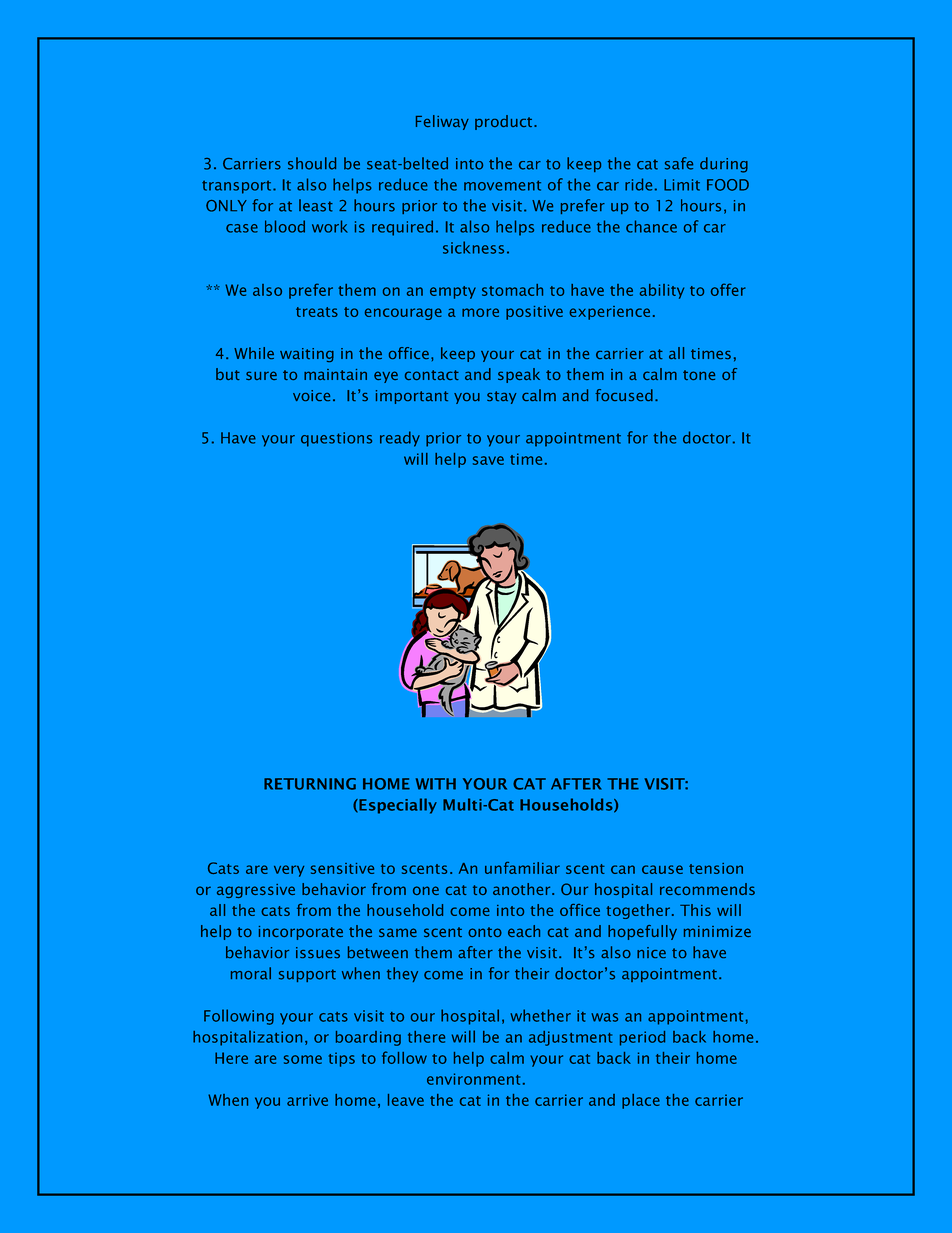 The width and height of the screenshot is (952, 1233). Describe the element at coordinates (501, 397) in the screenshot. I see `stay` at that location.
